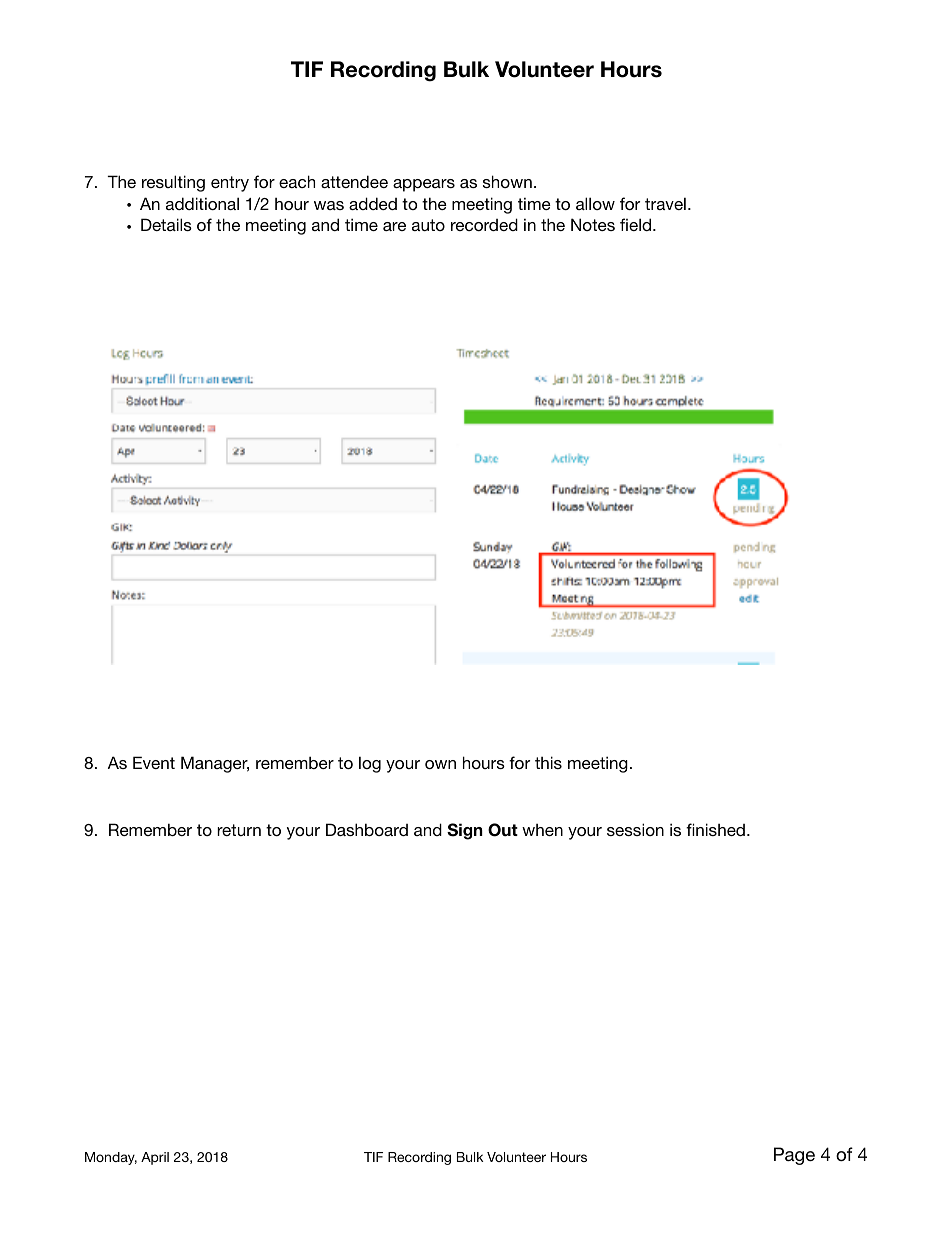 Image resolution: width=952 pixels, height=1233 pixels. What do you see at coordinates (202, 203) in the page?
I see `additional` at bounding box center [202, 203].
